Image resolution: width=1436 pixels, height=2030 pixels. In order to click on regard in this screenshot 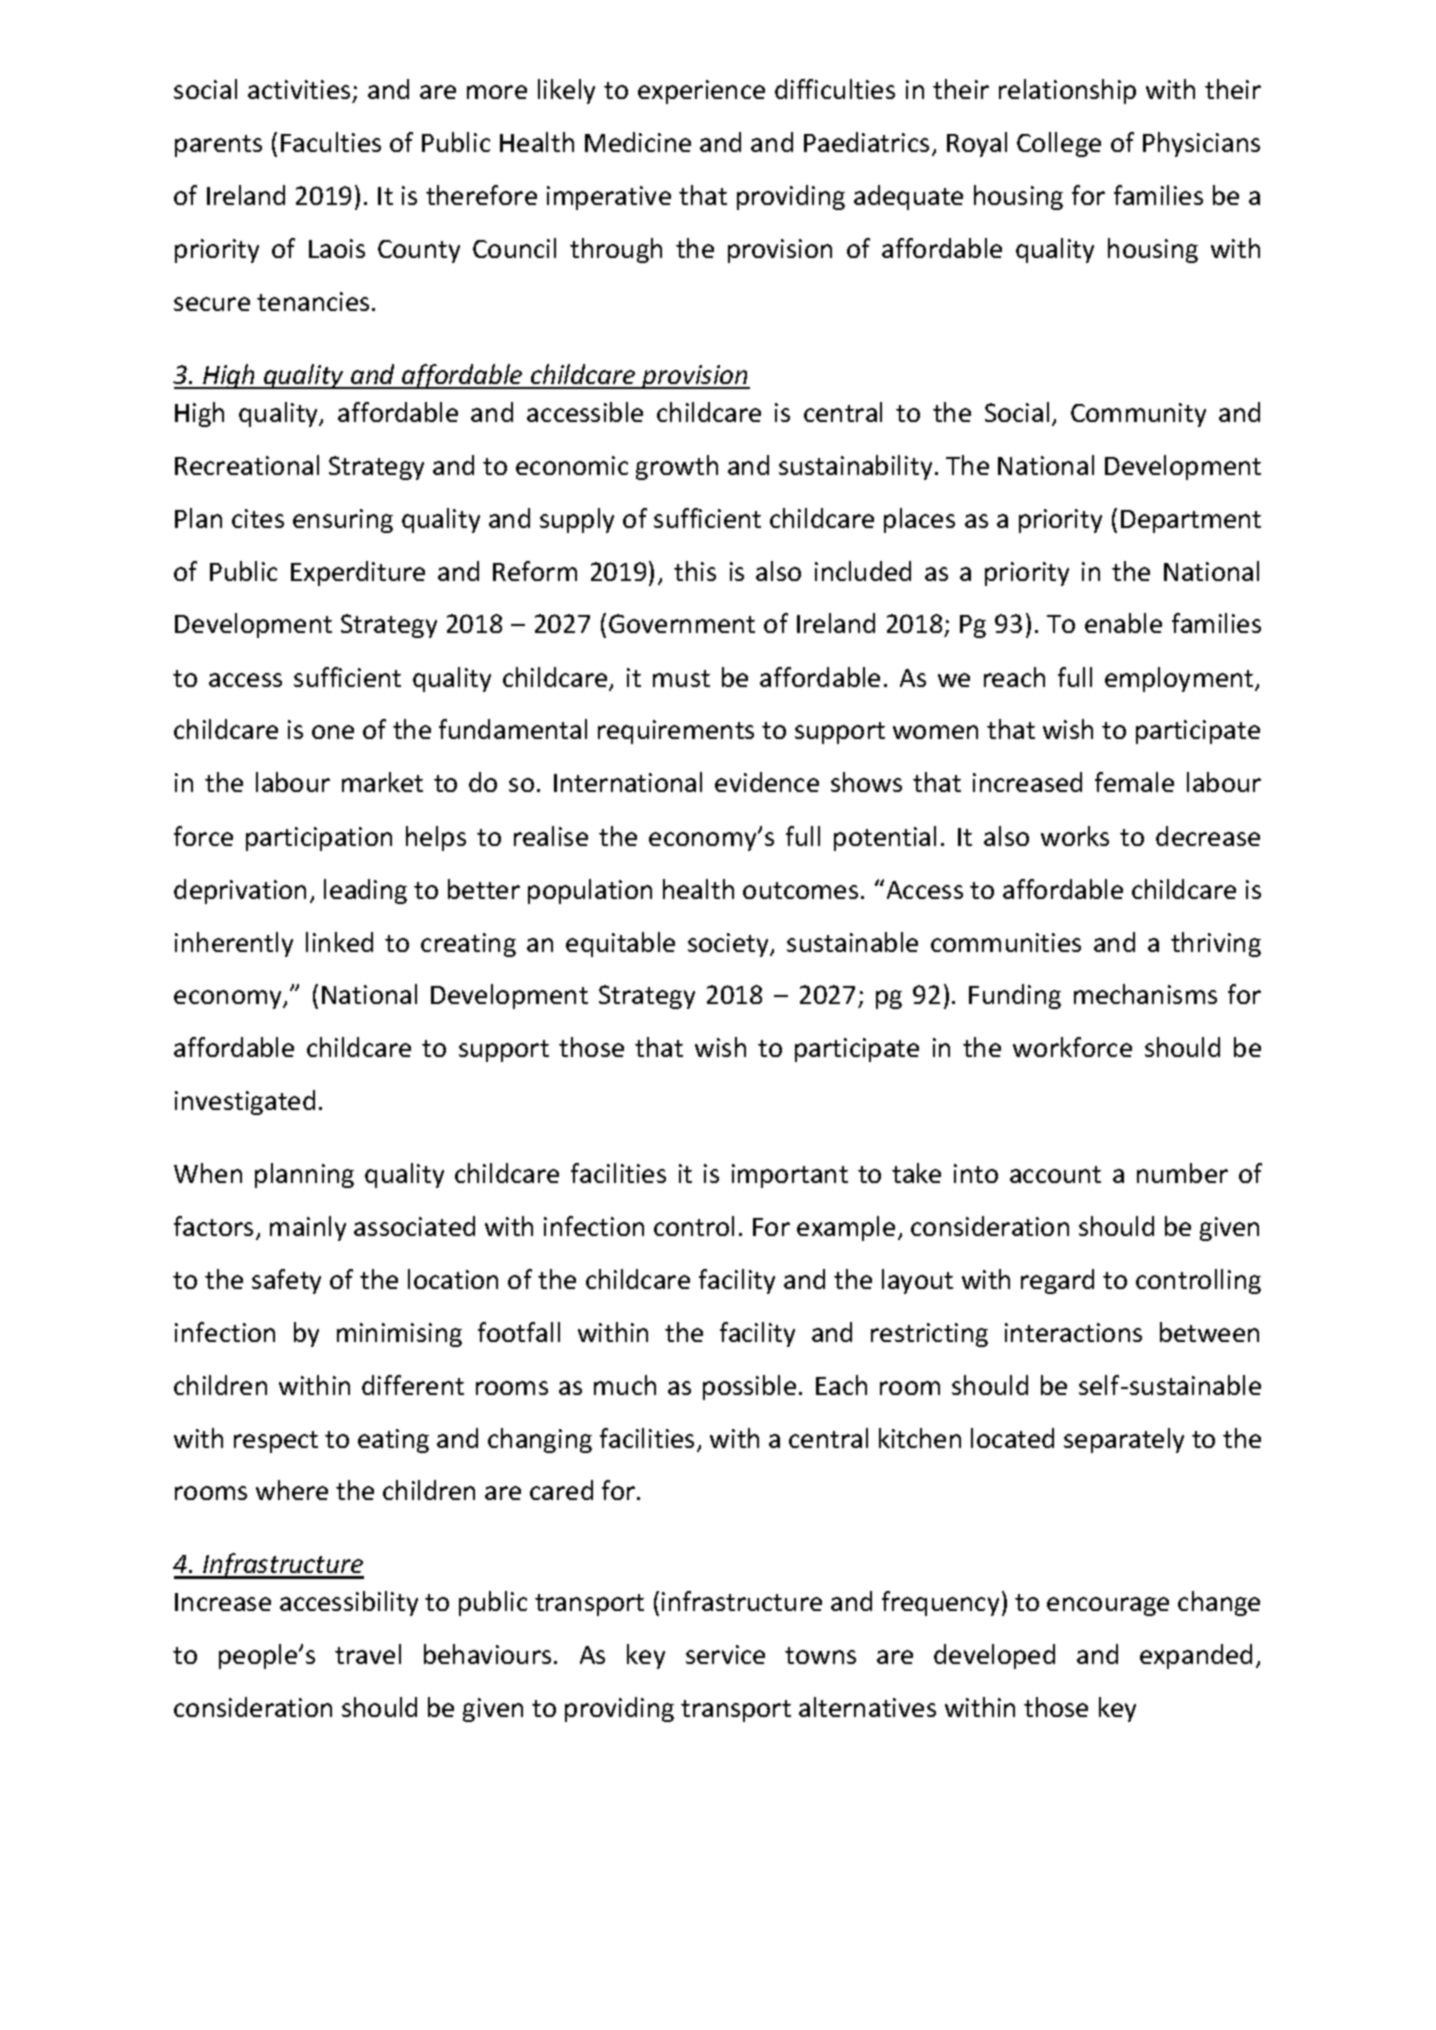, I will do `click(1057, 1281)`.
